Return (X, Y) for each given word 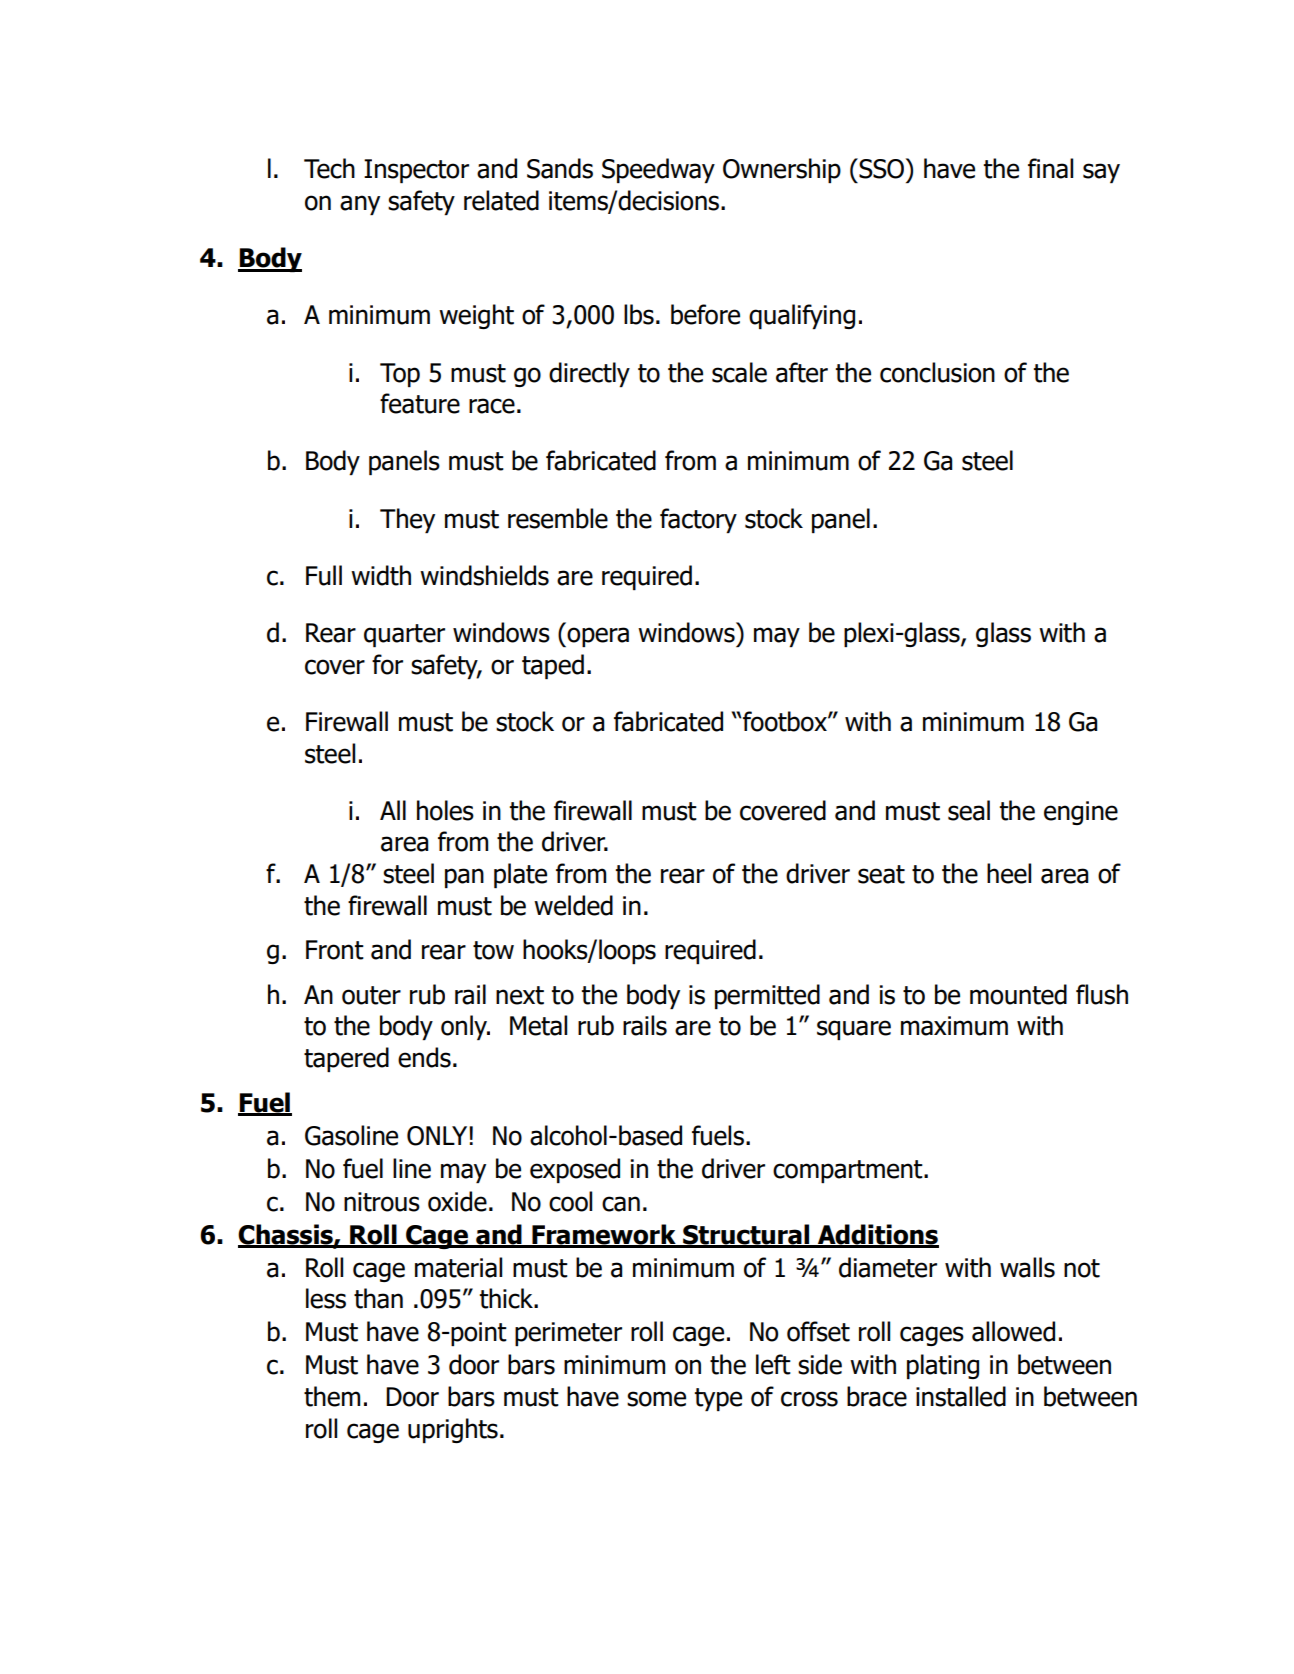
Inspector (416, 171)
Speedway (658, 170)
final (1050, 168)
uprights (453, 1430)
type (718, 1399)
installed (961, 1396)
